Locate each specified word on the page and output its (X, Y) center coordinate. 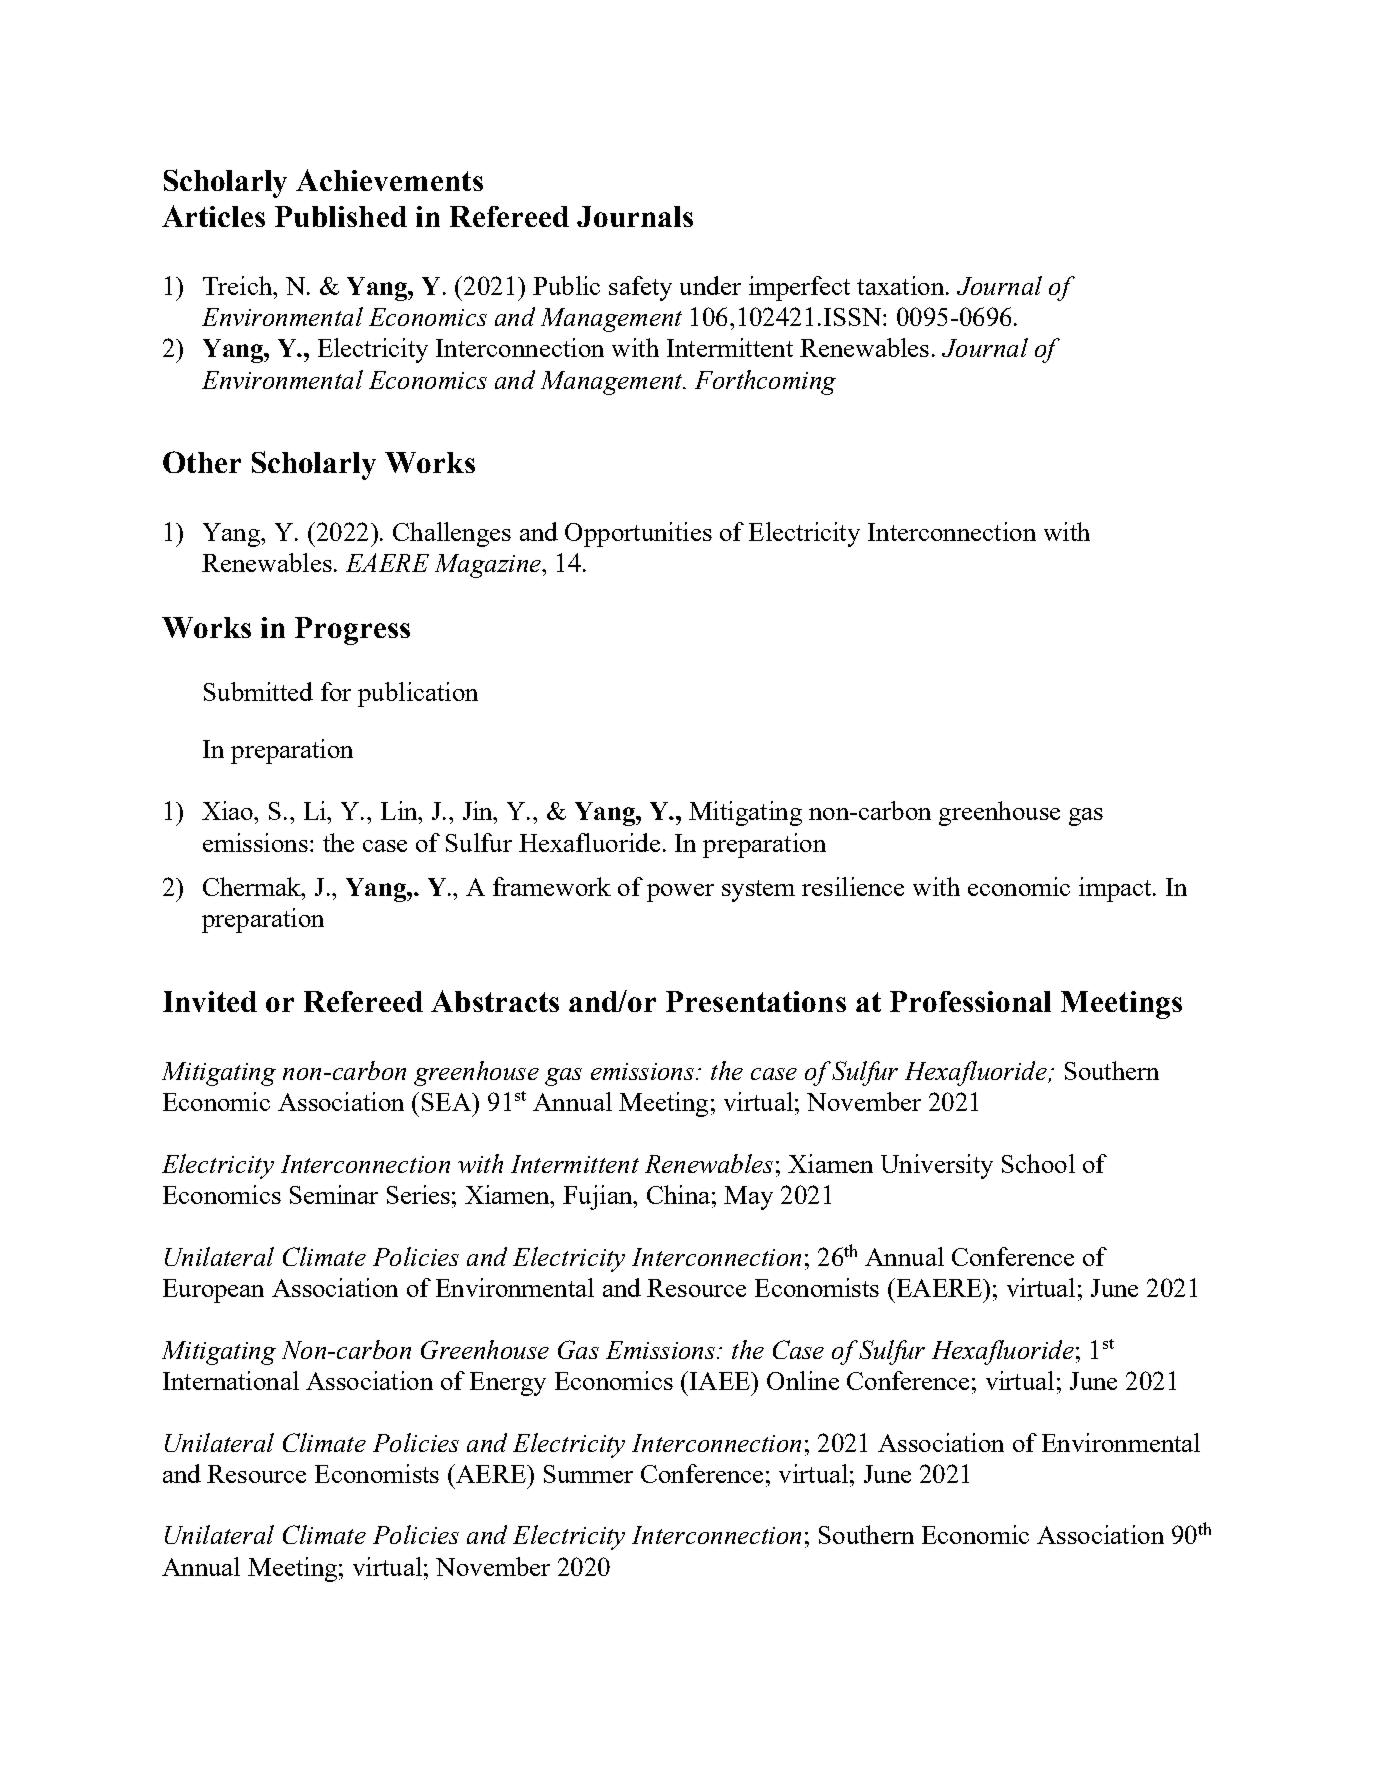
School (1038, 1163)
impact (1116, 889)
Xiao (229, 810)
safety (640, 288)
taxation (902, 285)
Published (341, 216)
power (680, 893)
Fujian (599, 1197)
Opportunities (638, 534)
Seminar (334, 1194)
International (231, 1380)
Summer (588, 1474)
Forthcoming (765, 382)
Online (803, 1380)
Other (202, 462)
